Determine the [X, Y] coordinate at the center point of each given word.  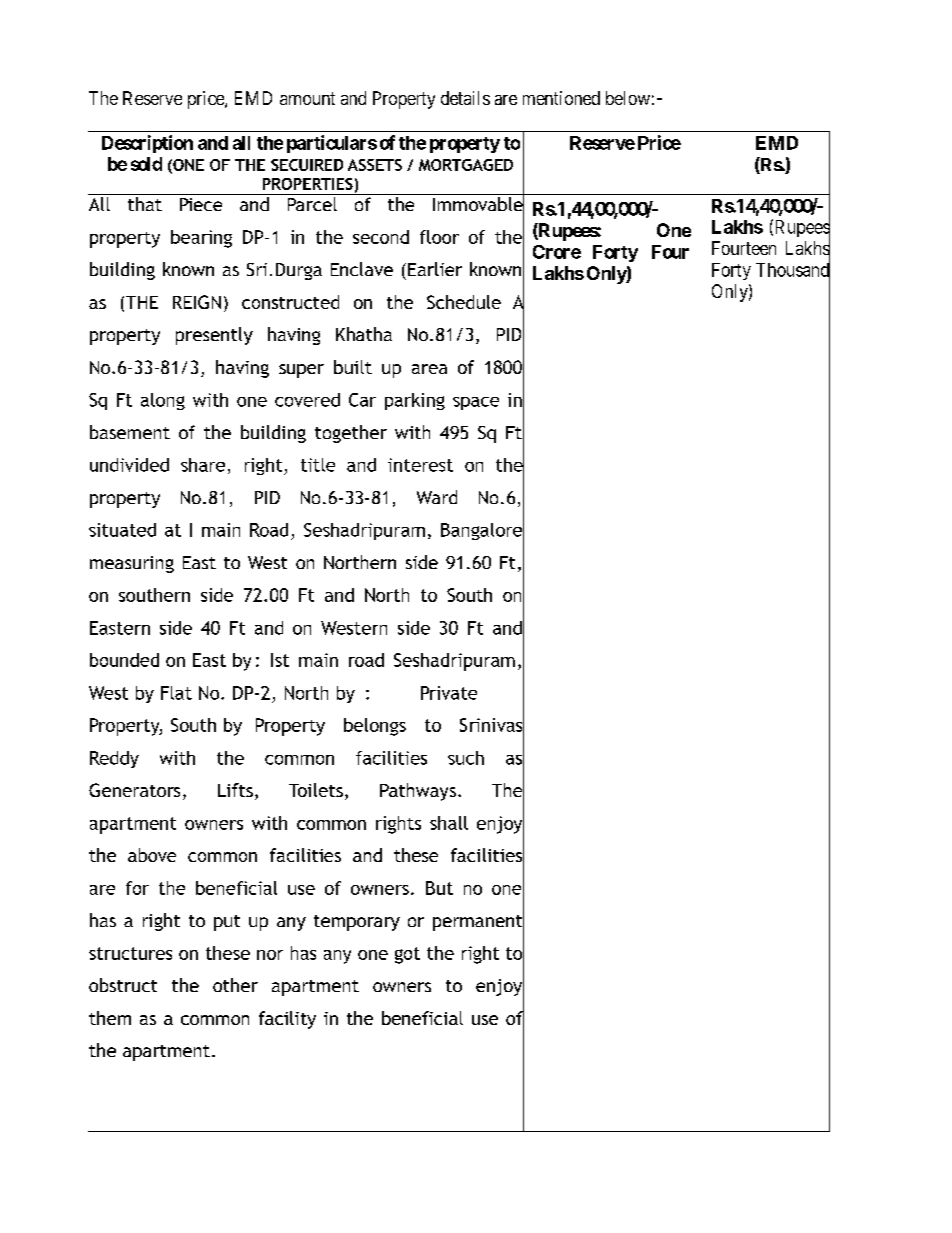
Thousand [793, 270]
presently [214, 336]
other [235, 985]
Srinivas [492, 725]
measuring [132, 564]
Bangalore [482, 531]
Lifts [235, 790]
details [465, 98]
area [429, 369]
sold [146, 164]
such [466, 758]
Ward [437, 497]
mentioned [561, 98]
